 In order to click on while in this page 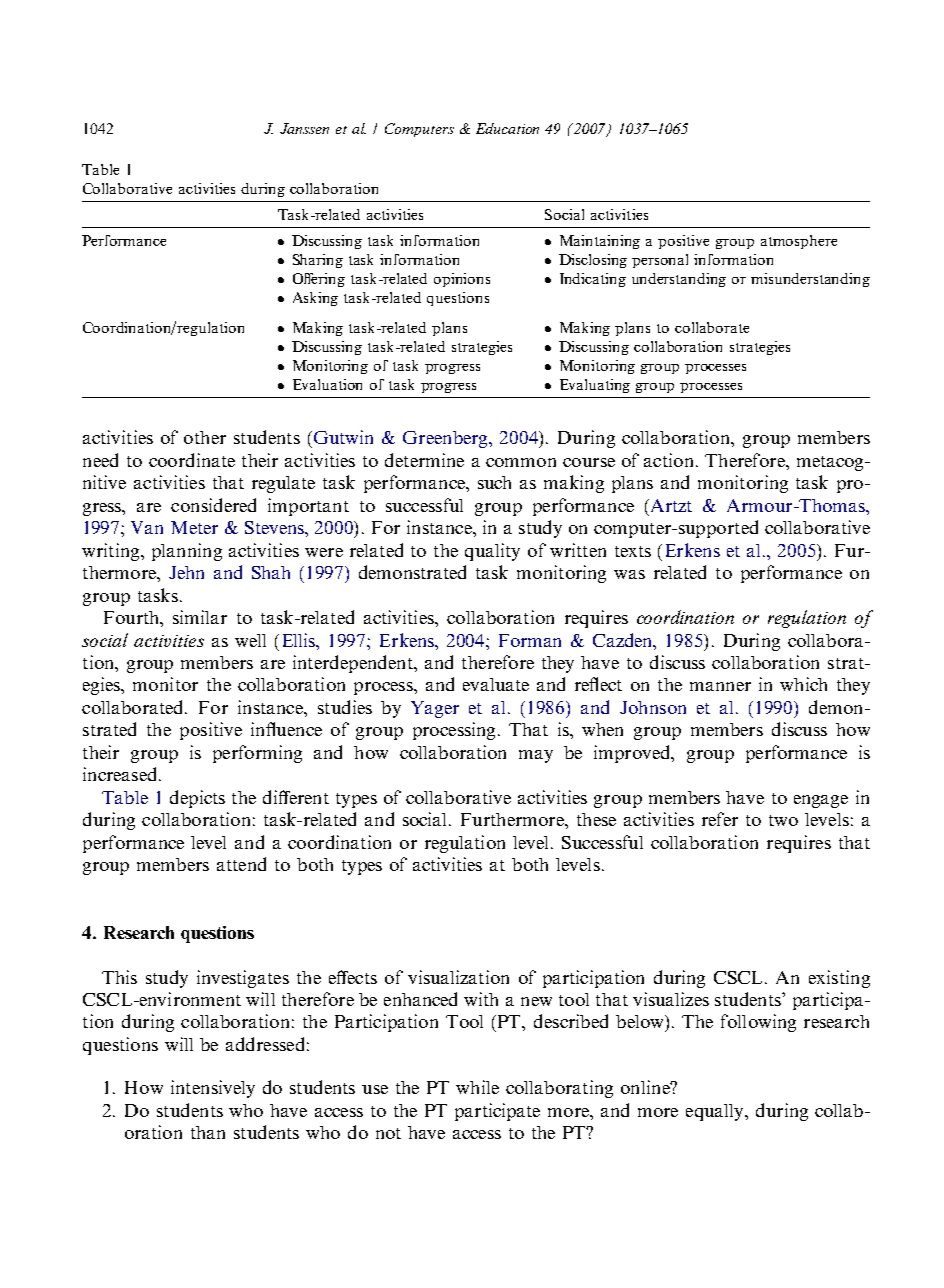, I will do `click(477, 1087)`.
